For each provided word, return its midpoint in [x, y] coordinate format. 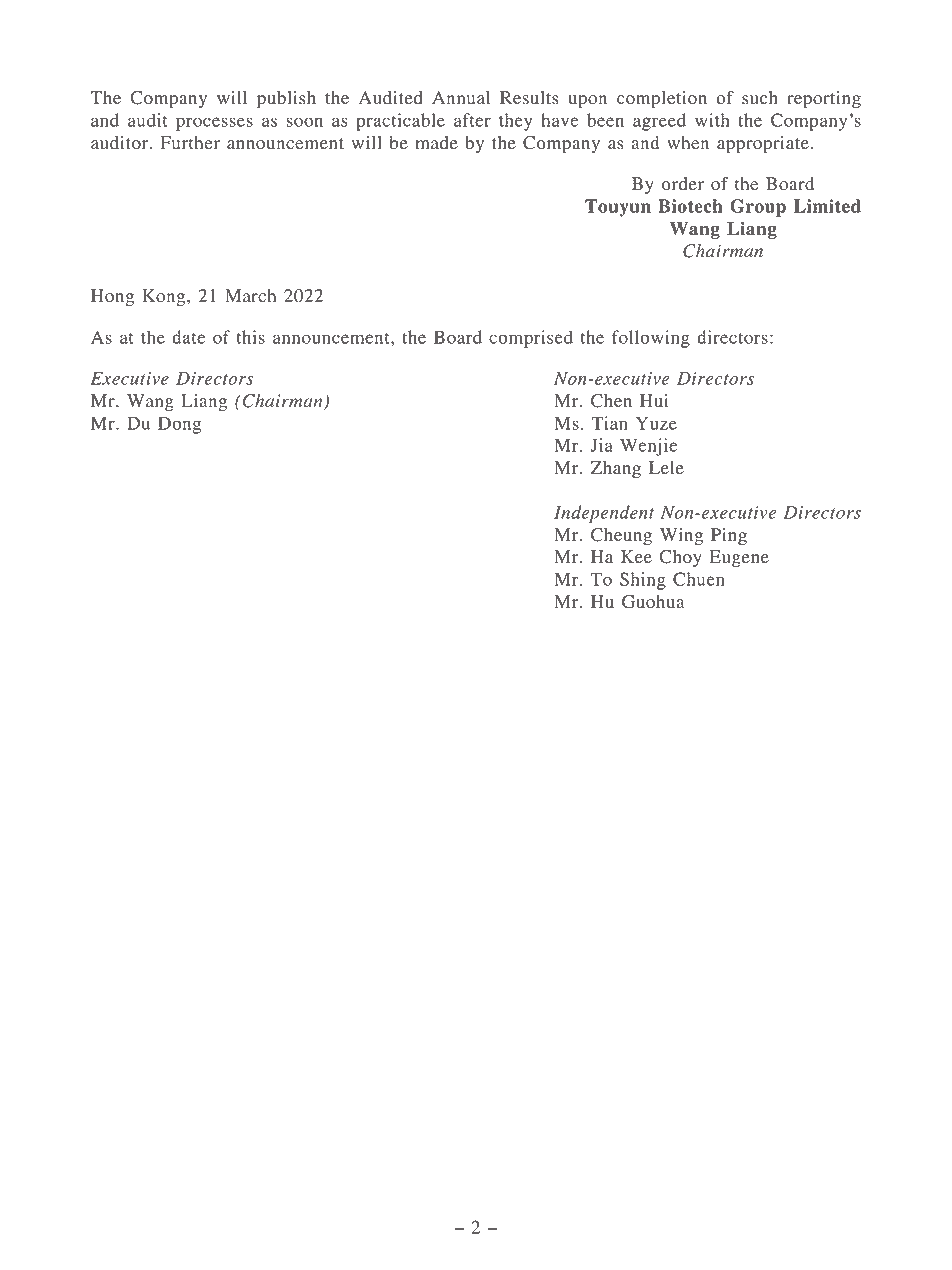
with [712, 120]
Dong [179, 425]
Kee [636, 556]
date [188, 337]
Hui [654, 401]
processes [214, 124]
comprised [531, 339]
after [472, 120]
